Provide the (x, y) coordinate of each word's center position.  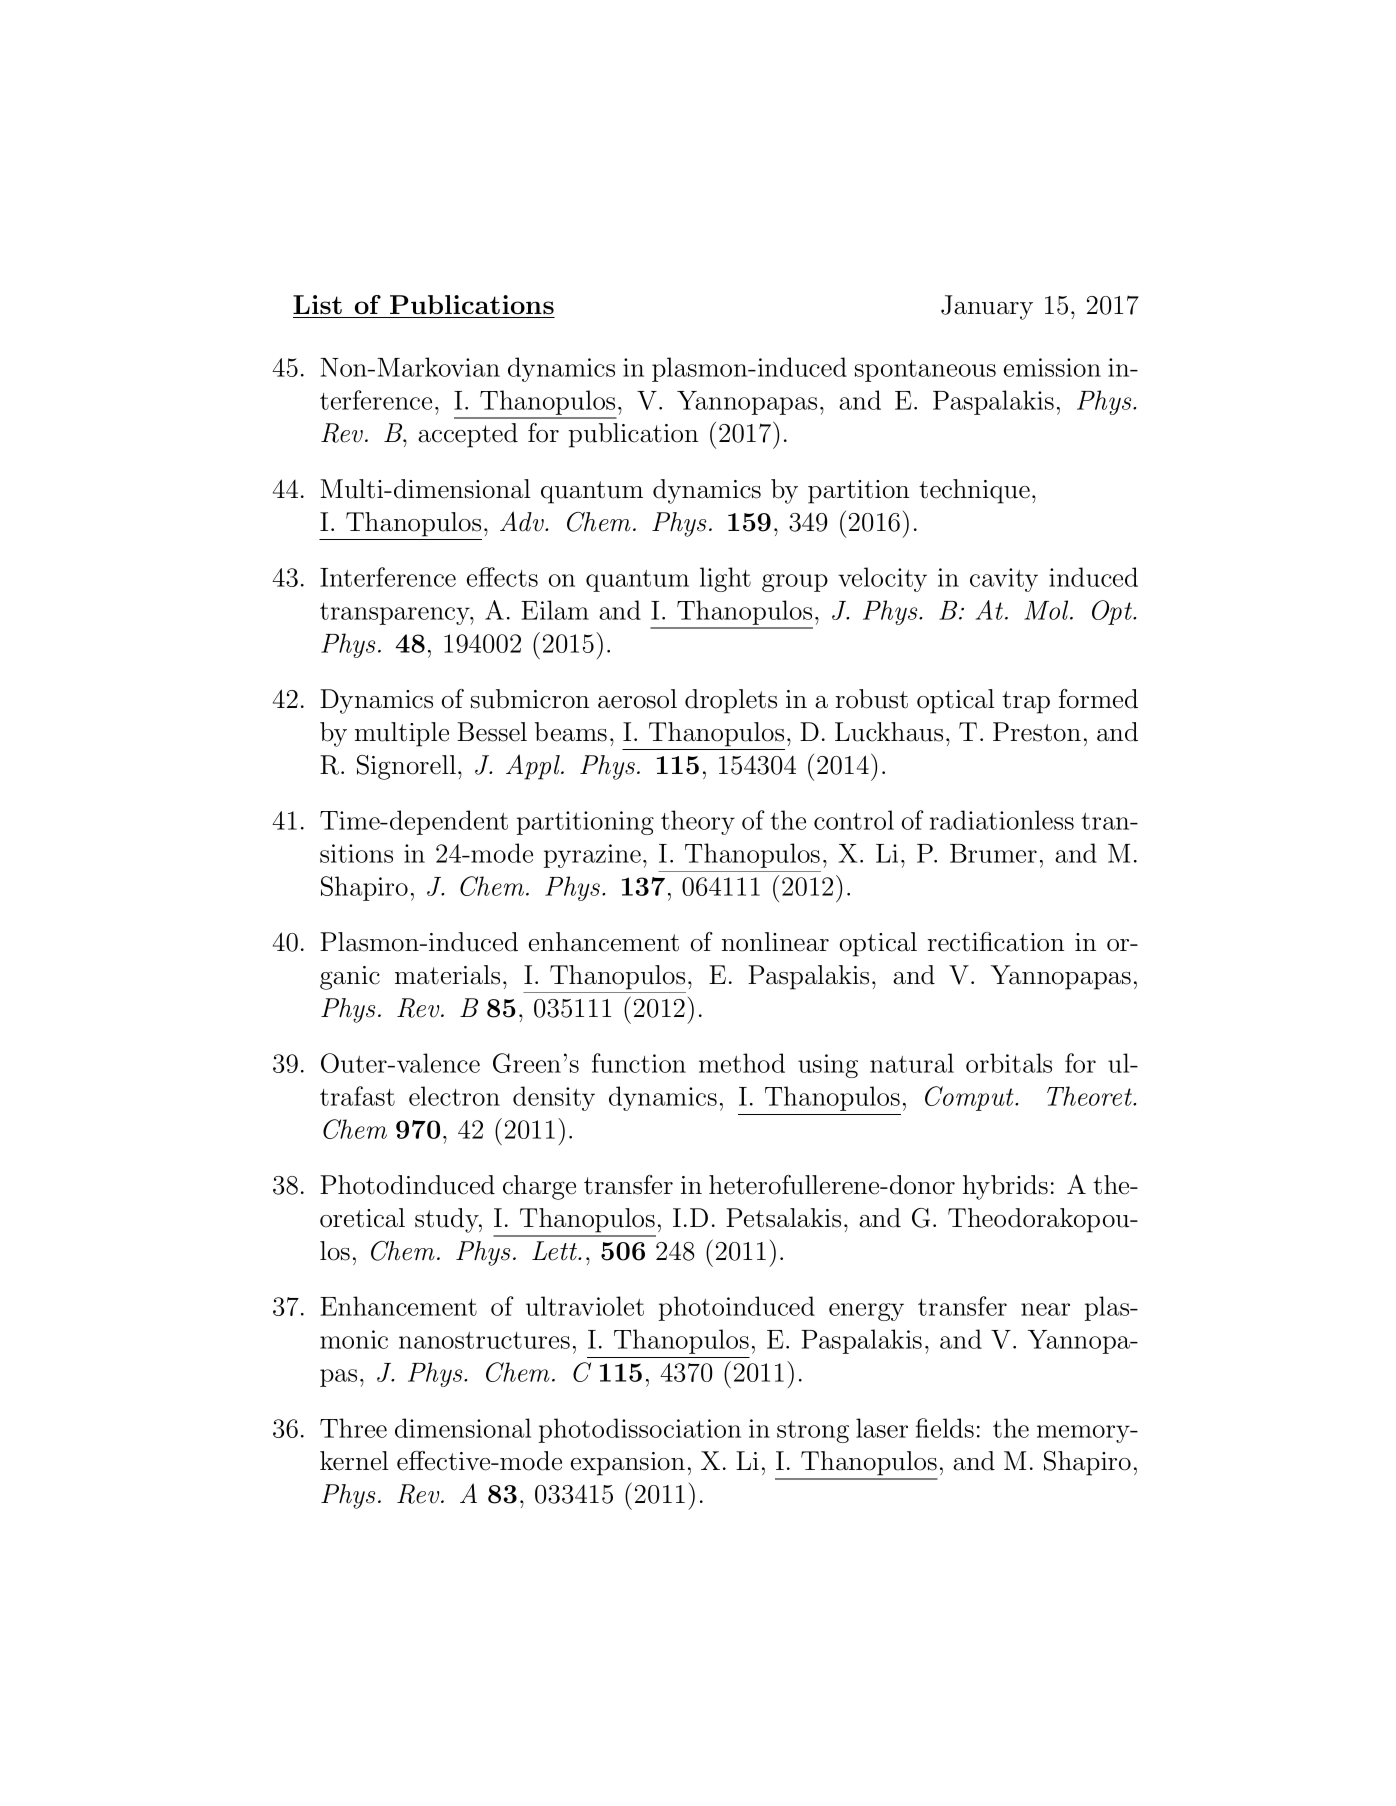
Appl (534, 767)
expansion (628, 1464)
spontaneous (925, 371)
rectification (996, 942)
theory (698, 822)
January (987, 307)
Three (353, 1428)
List (317, 304)
